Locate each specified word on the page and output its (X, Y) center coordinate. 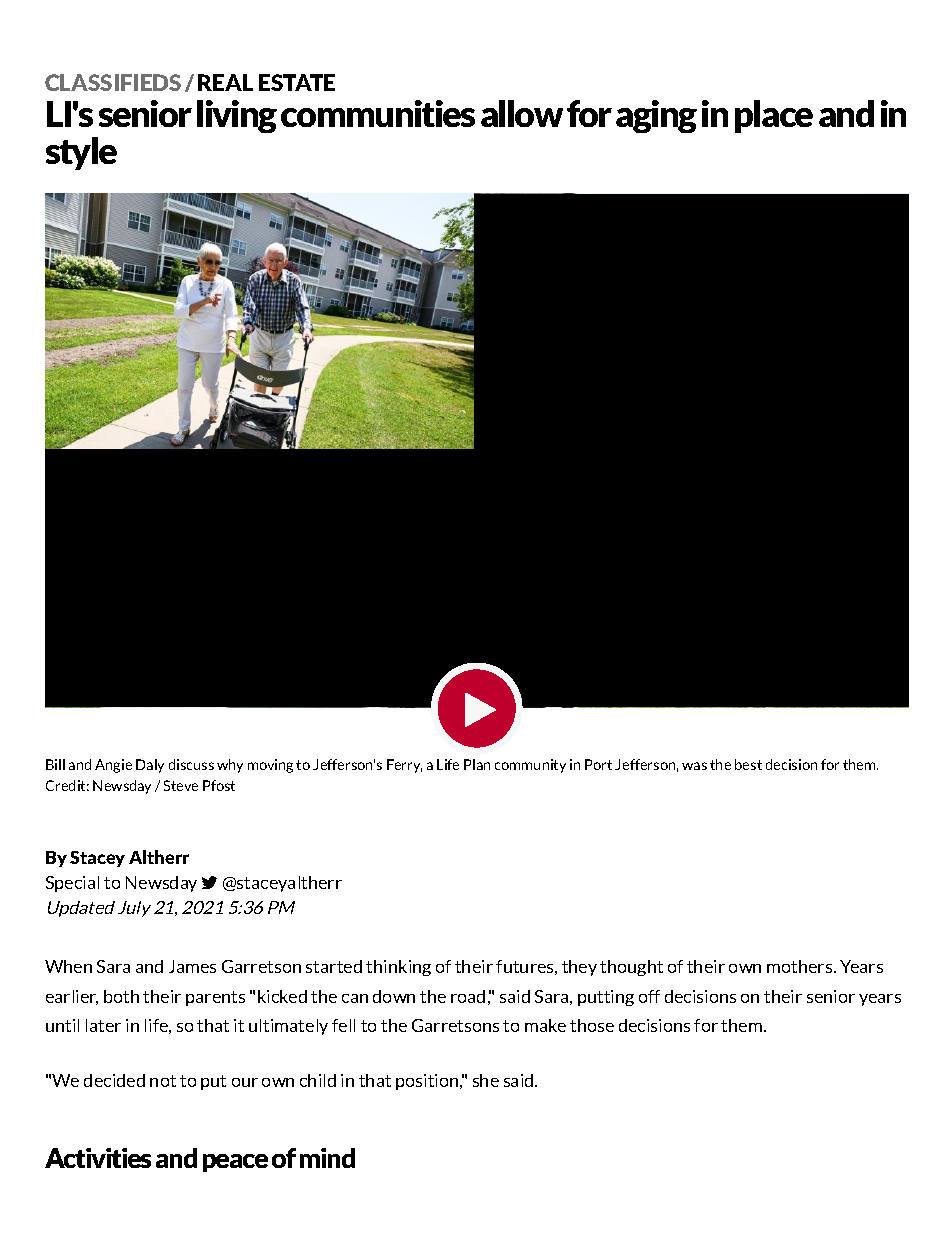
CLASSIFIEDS (113, 82)
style (81, 153)
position (428, 1082)
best (748, 764)
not (163, 1081)
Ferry (404, 766)
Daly (150, 766)
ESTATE (297, 82)
